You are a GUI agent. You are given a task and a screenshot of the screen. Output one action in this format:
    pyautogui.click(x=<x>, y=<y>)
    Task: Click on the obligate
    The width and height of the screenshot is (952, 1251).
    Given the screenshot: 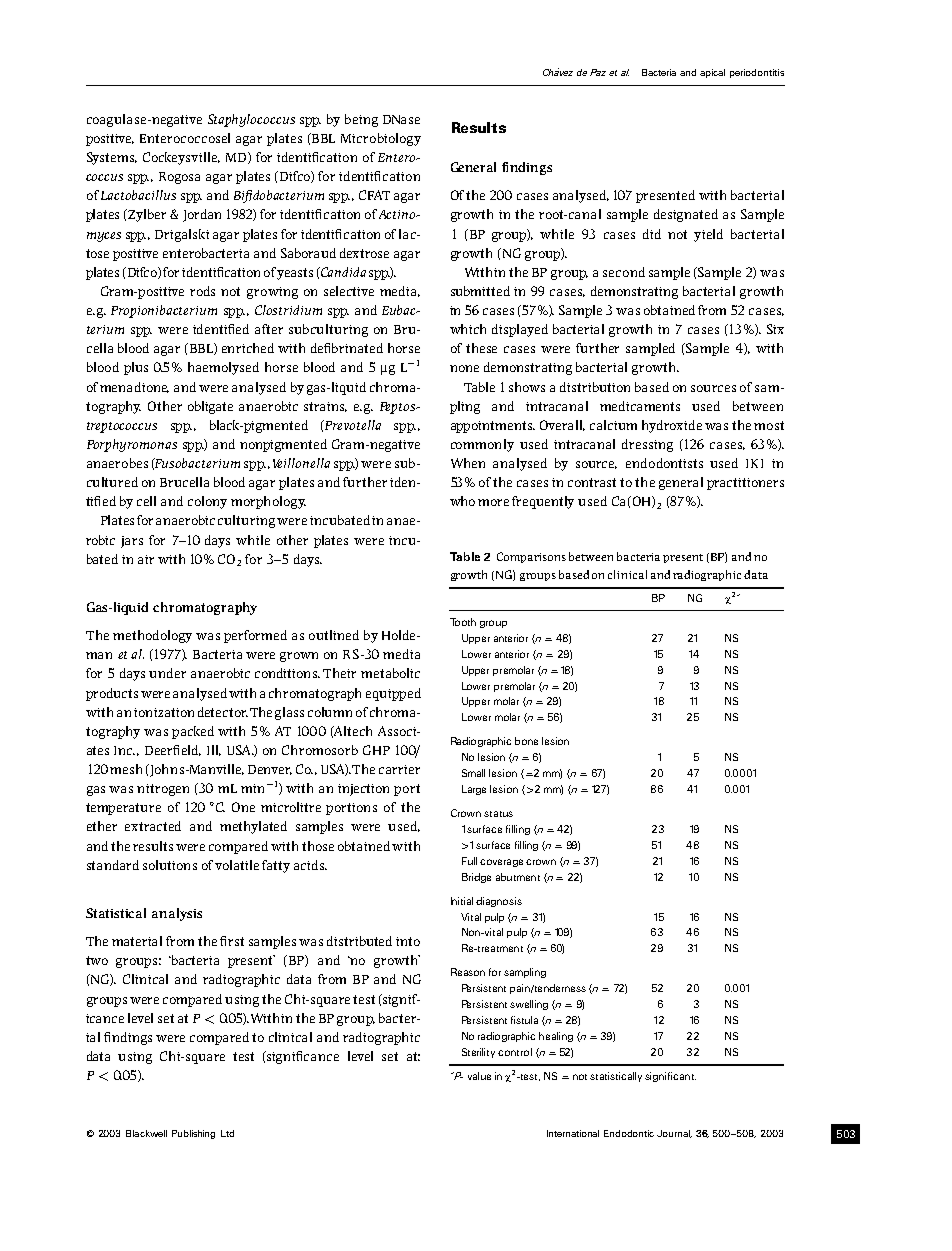 What is the action you would take?
    pyautogui.click(x=210, y=407)
